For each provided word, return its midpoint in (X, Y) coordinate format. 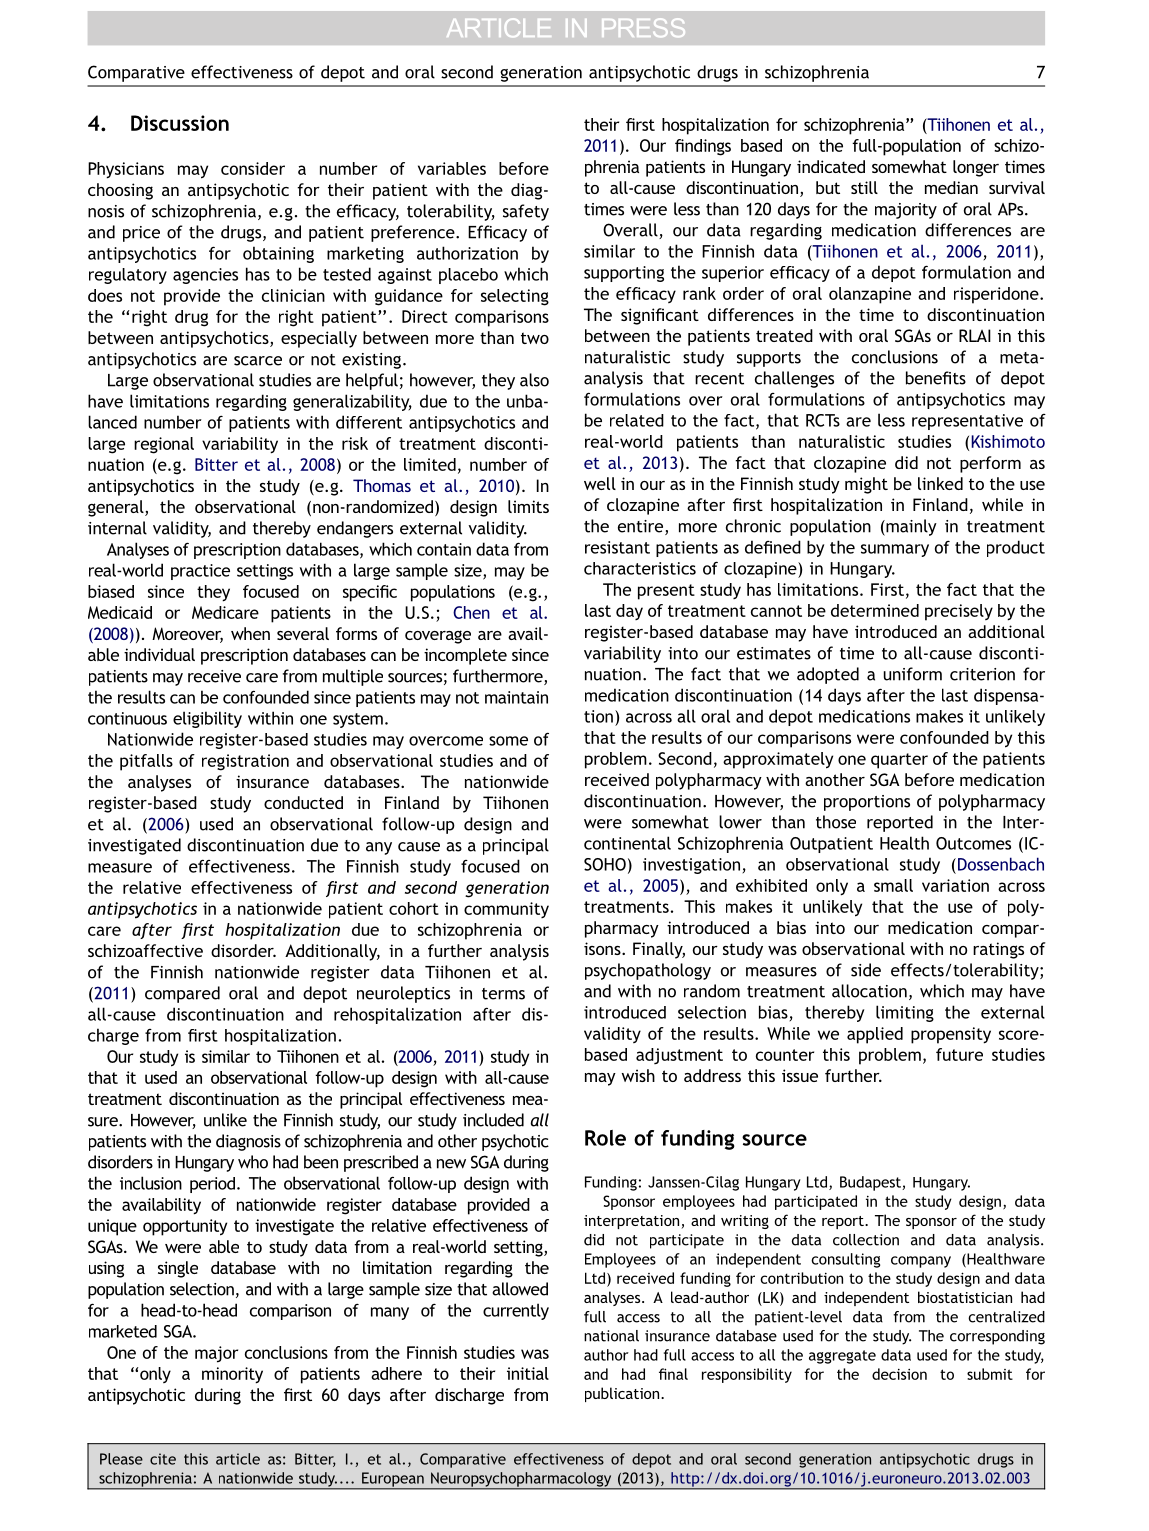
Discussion (180, 123)
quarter (899, 761)
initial (528, 1373)
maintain (516, 697)
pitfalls (146, 762)
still (864, 187)
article (238, 1459)
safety (526, 212)
